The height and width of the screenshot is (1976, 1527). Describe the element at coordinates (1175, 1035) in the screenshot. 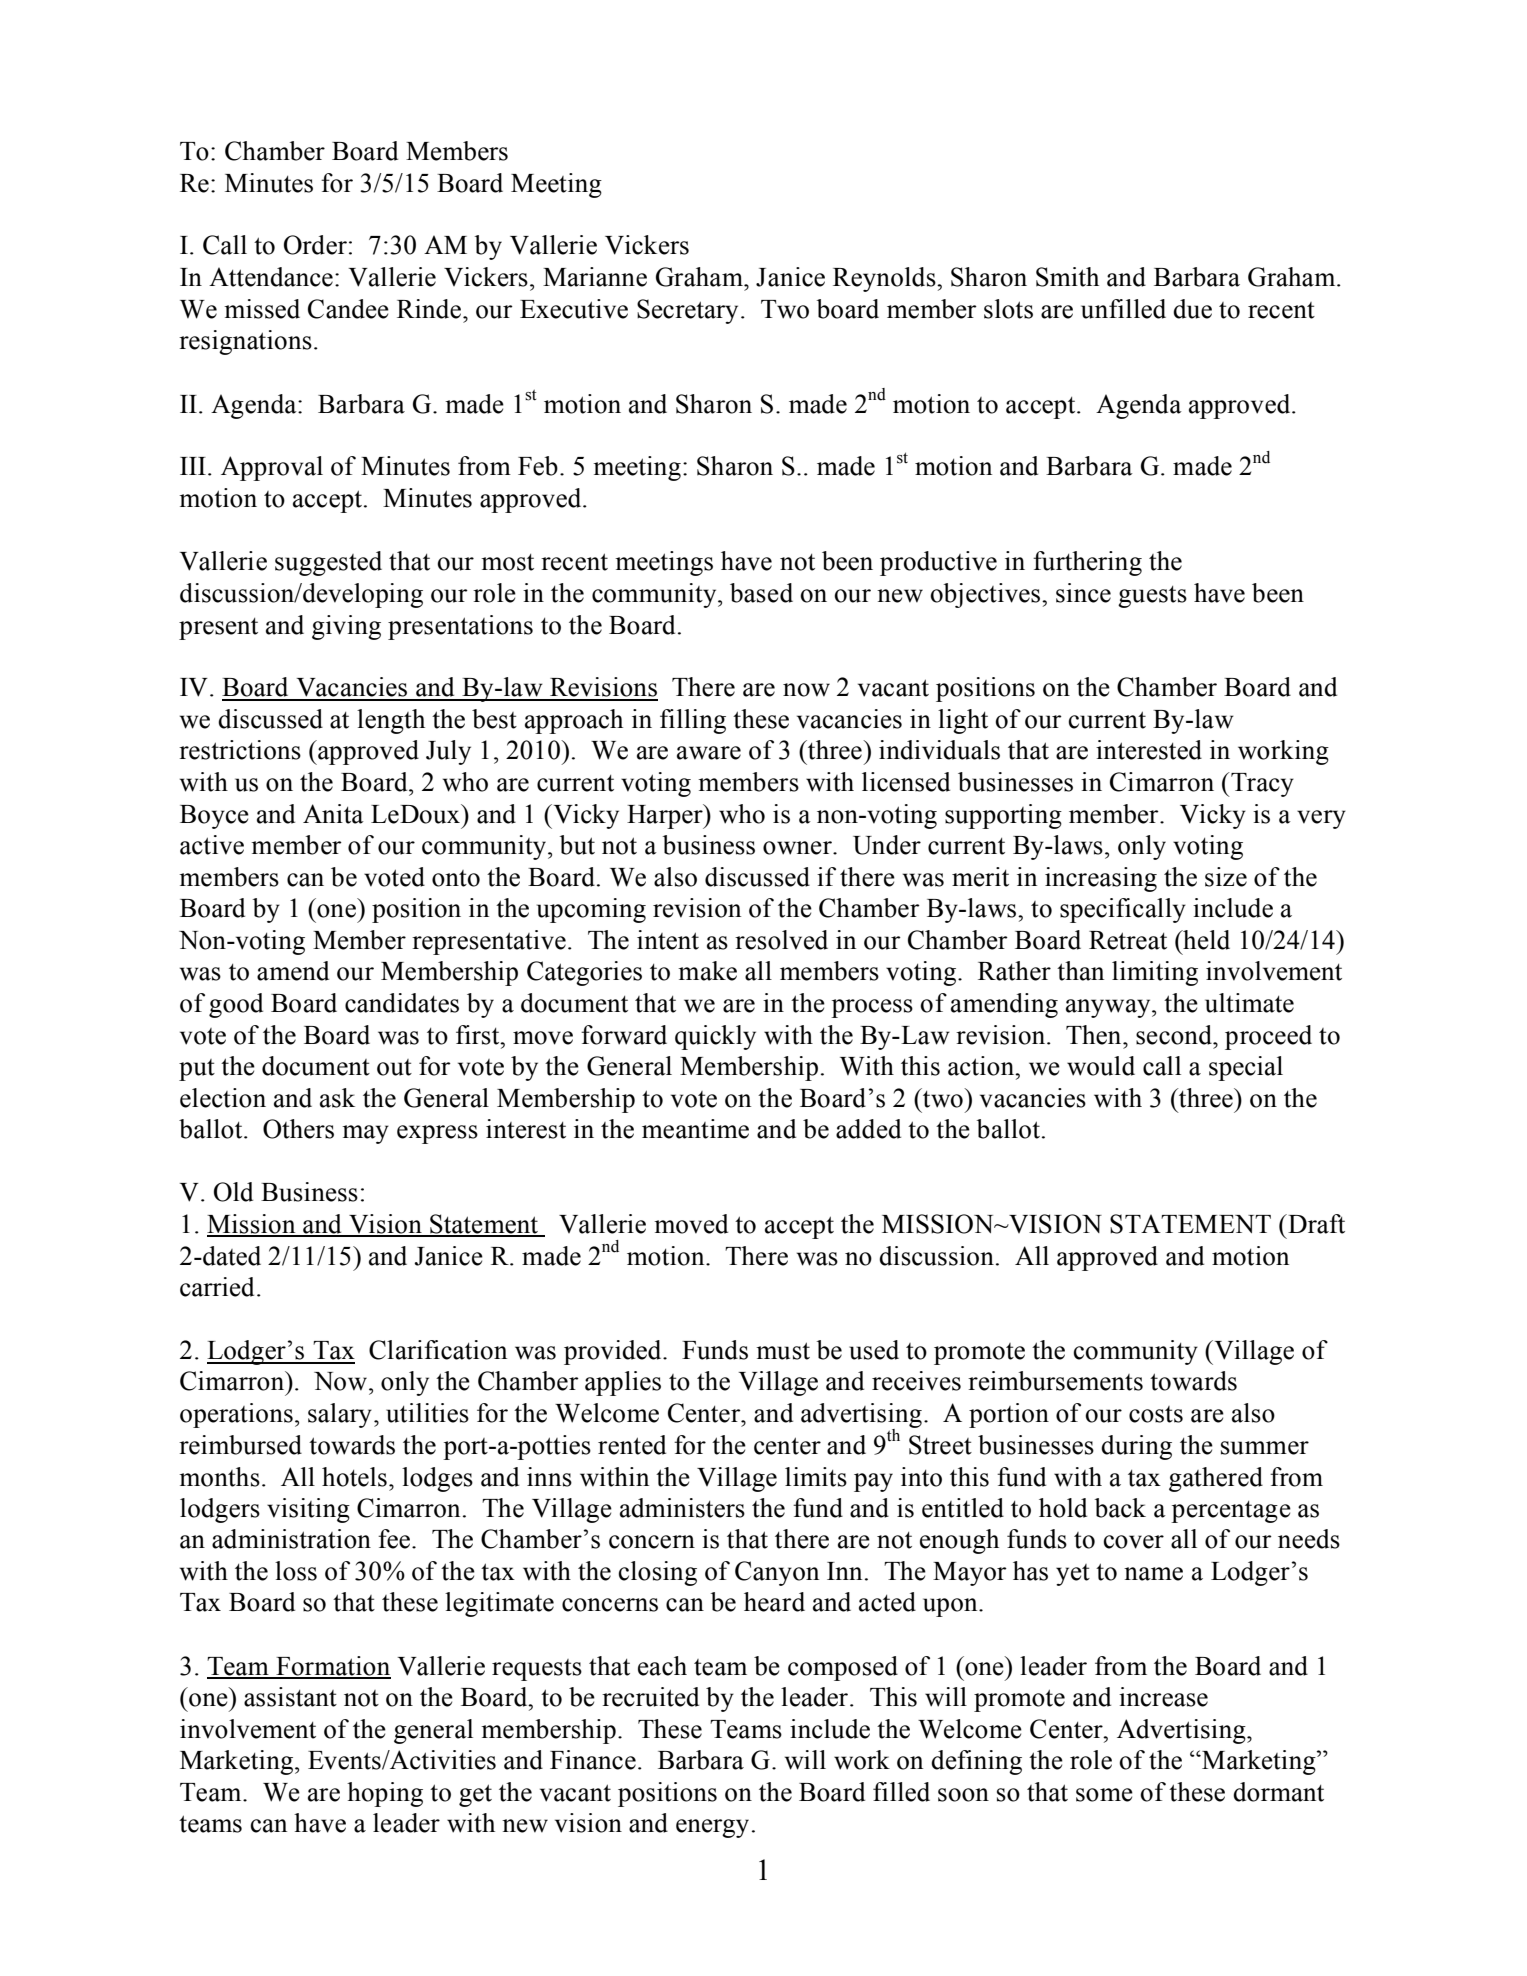

I see `second` at that location.
